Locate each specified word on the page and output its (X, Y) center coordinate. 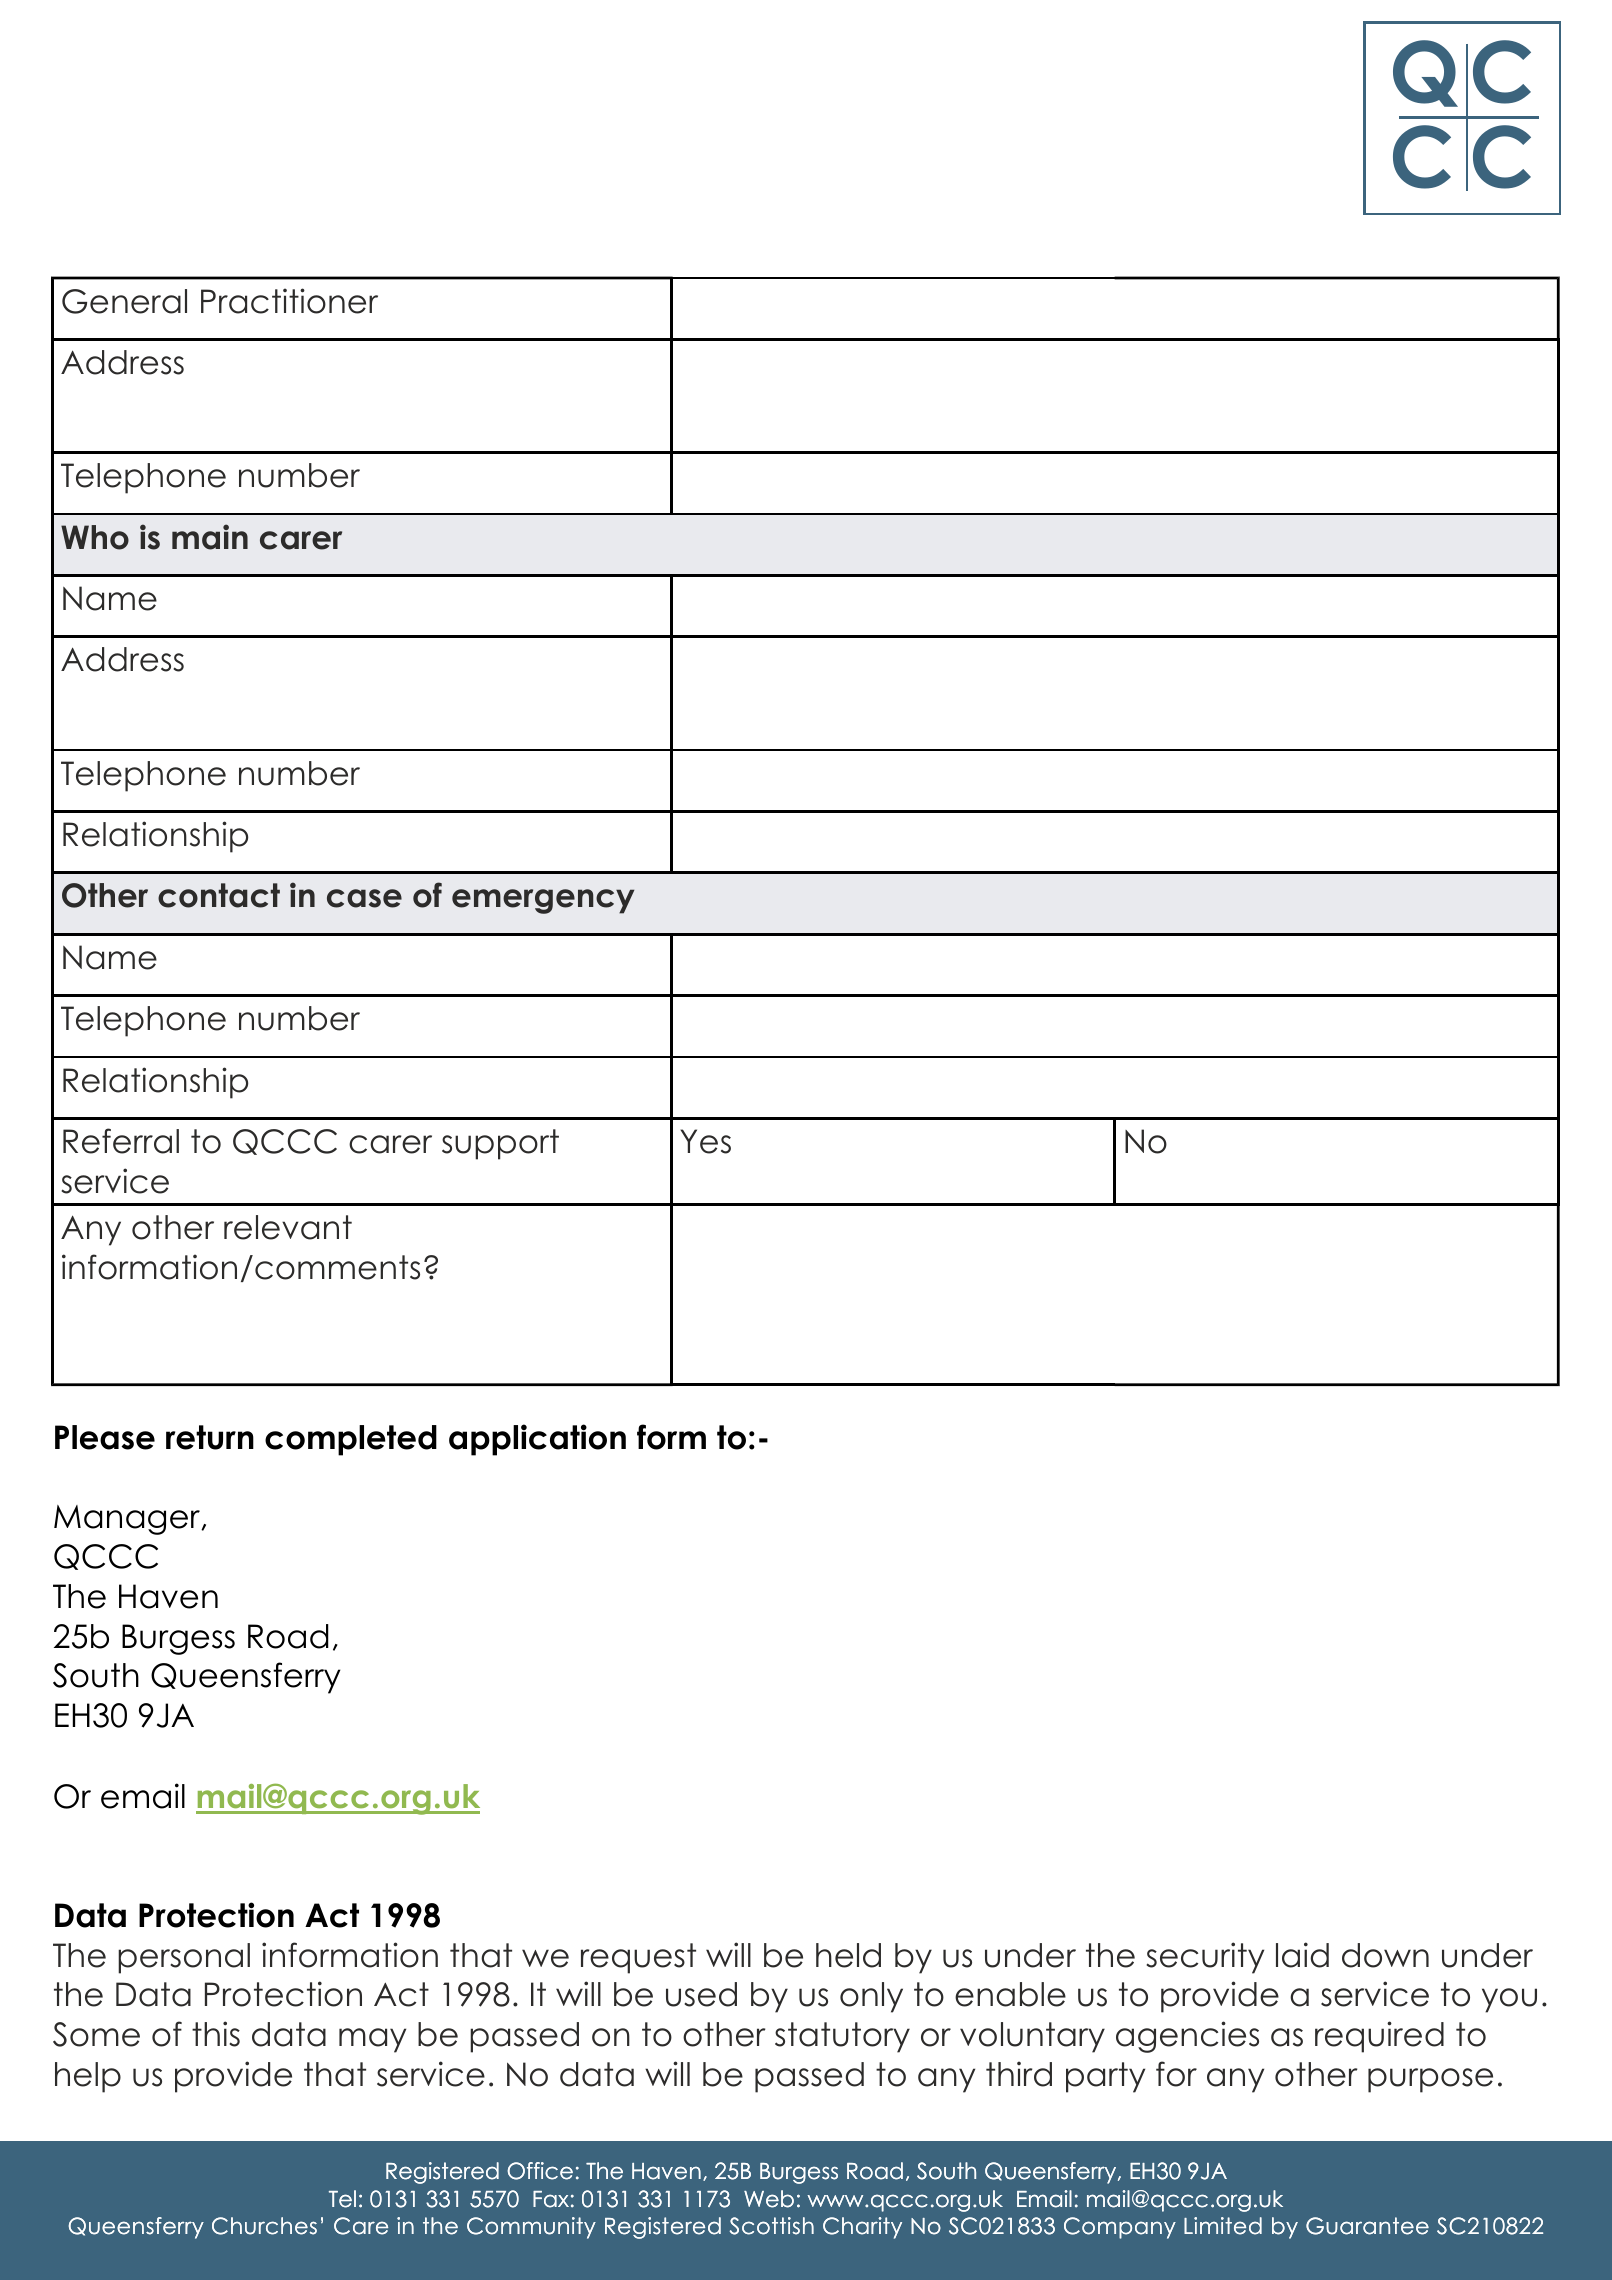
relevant (288, 1227)
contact (219, 895)
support (500, 1144)
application (537, 1440)
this (216, 2034)
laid (1302, 1955)
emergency (543, 901)
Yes (705, 1141)
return (210, 1437)
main (210, 537)
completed (351, 1440)
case (364, 898)
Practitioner (289, 301)
